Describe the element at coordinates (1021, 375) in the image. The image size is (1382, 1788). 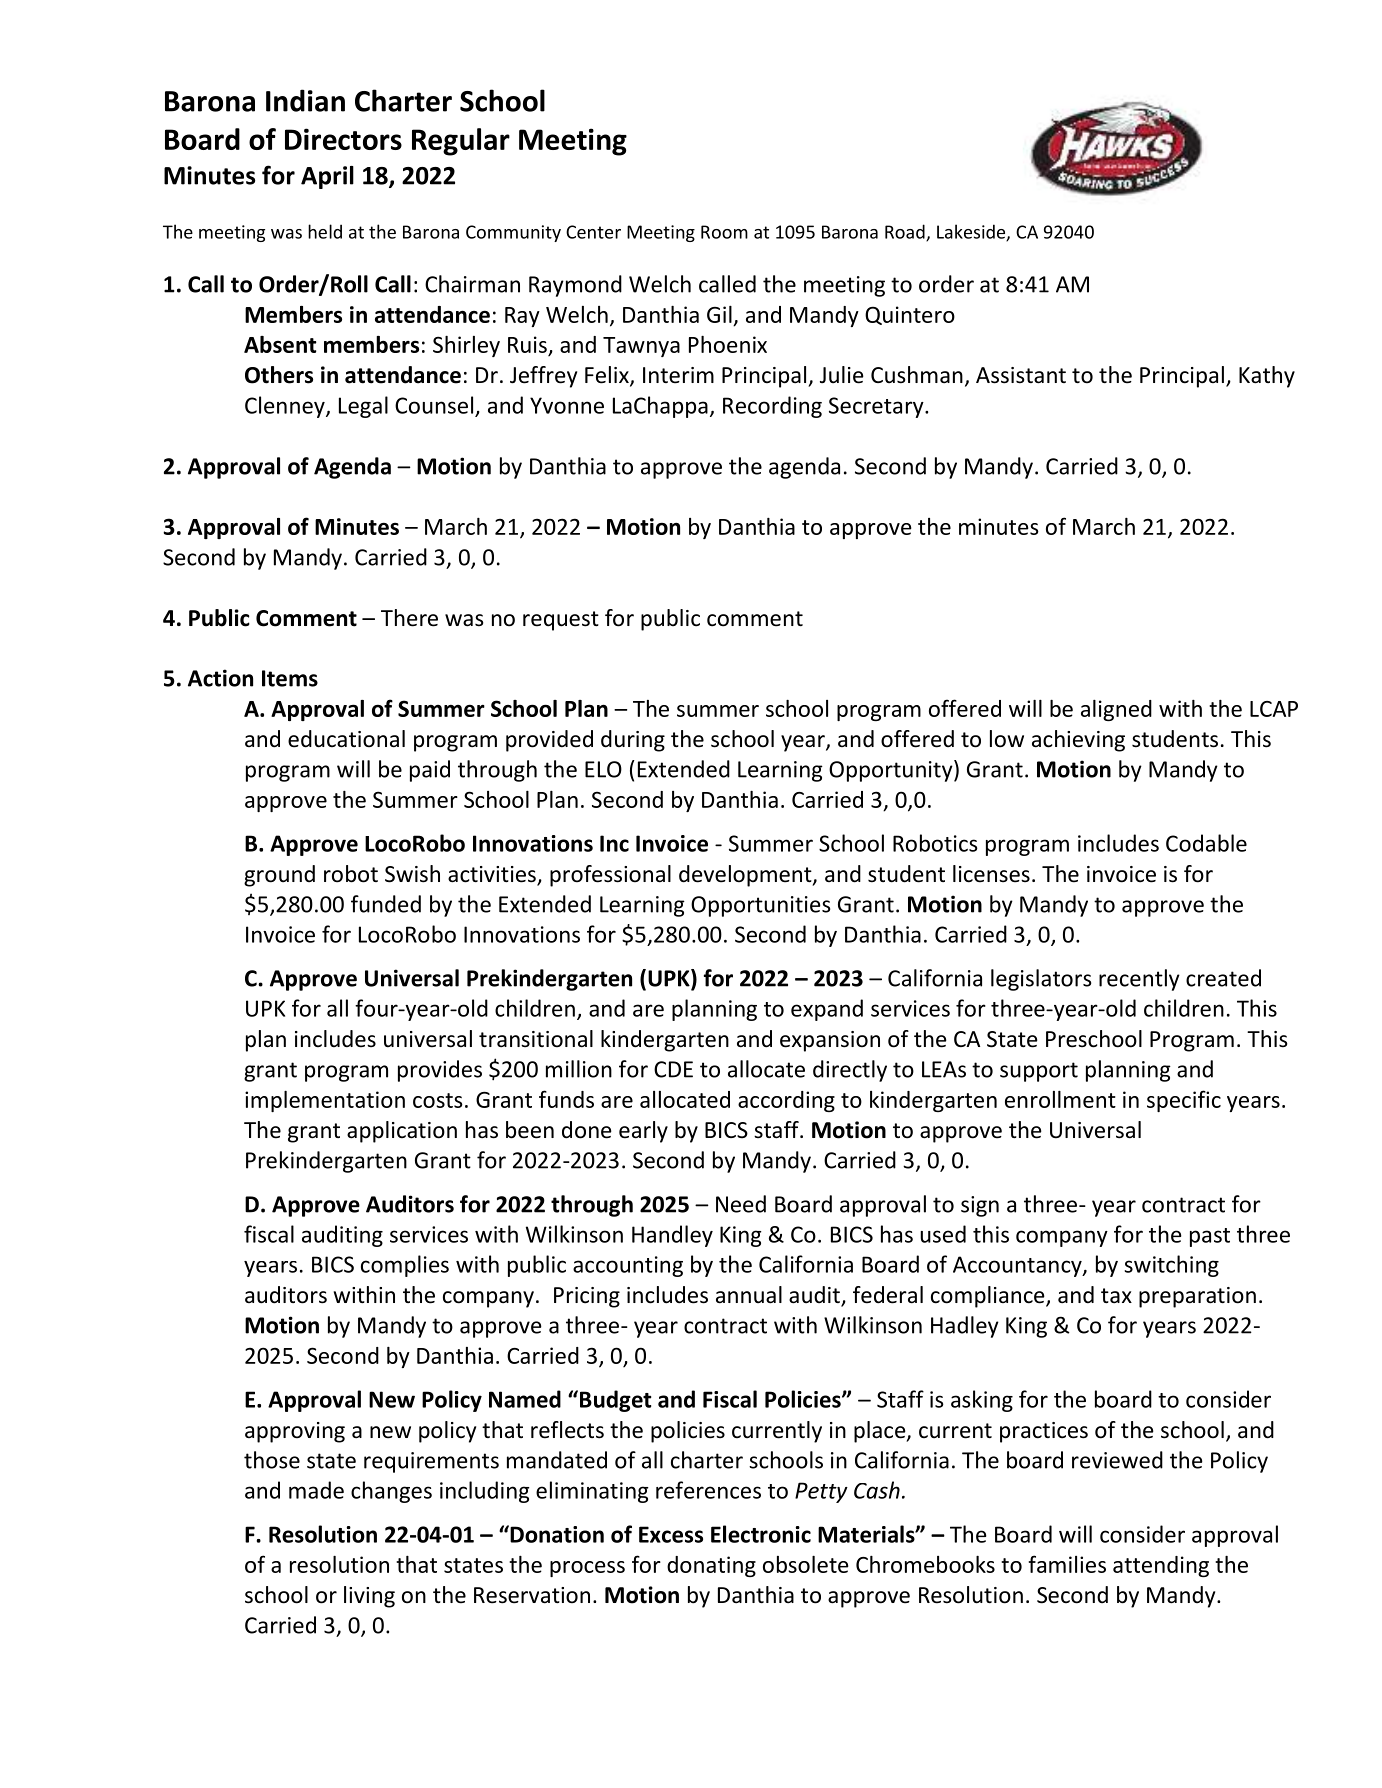
I see `Assistant` at that location.
